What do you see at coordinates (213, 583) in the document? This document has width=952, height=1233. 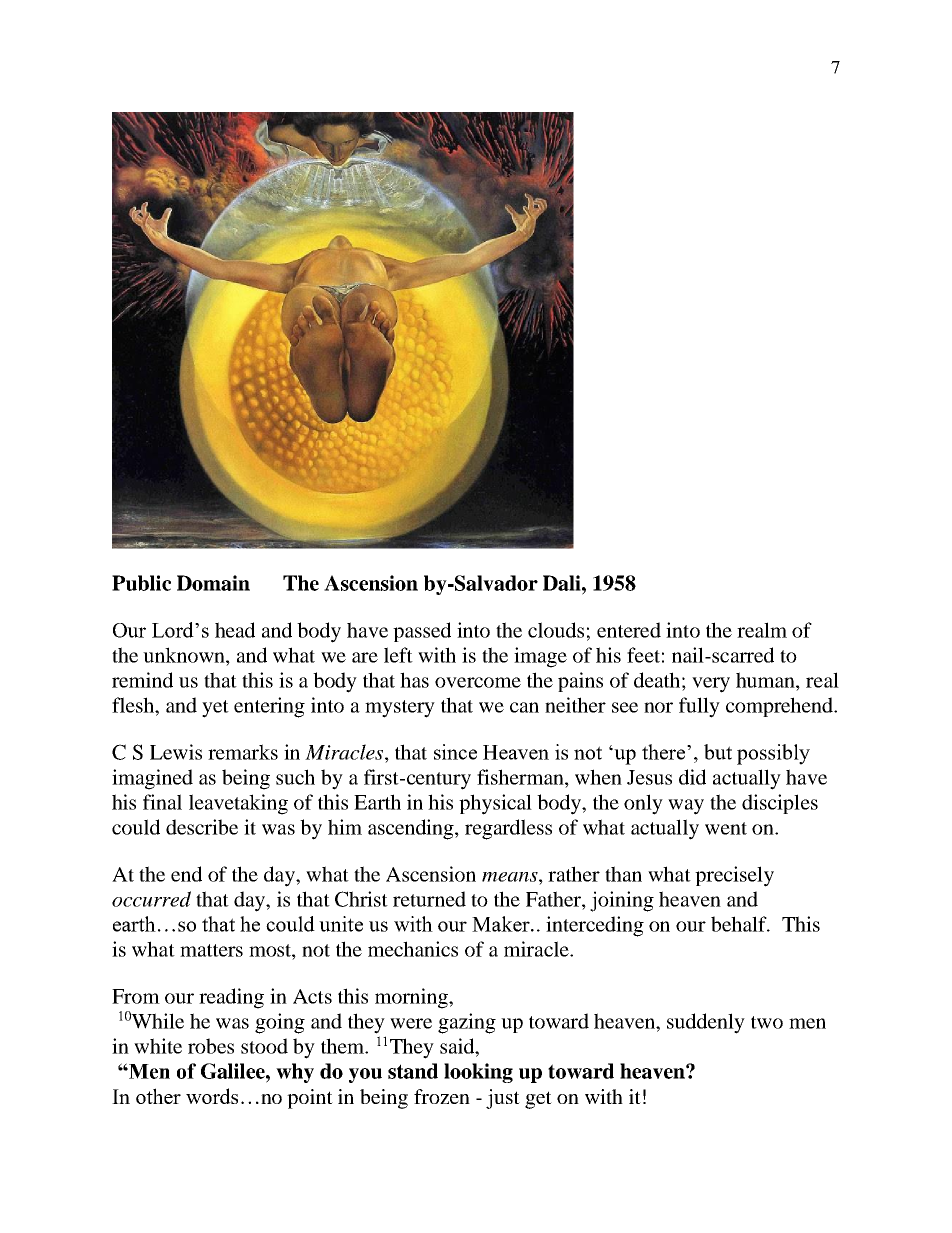 I see `Domain` at bounding box center [213, 583].
